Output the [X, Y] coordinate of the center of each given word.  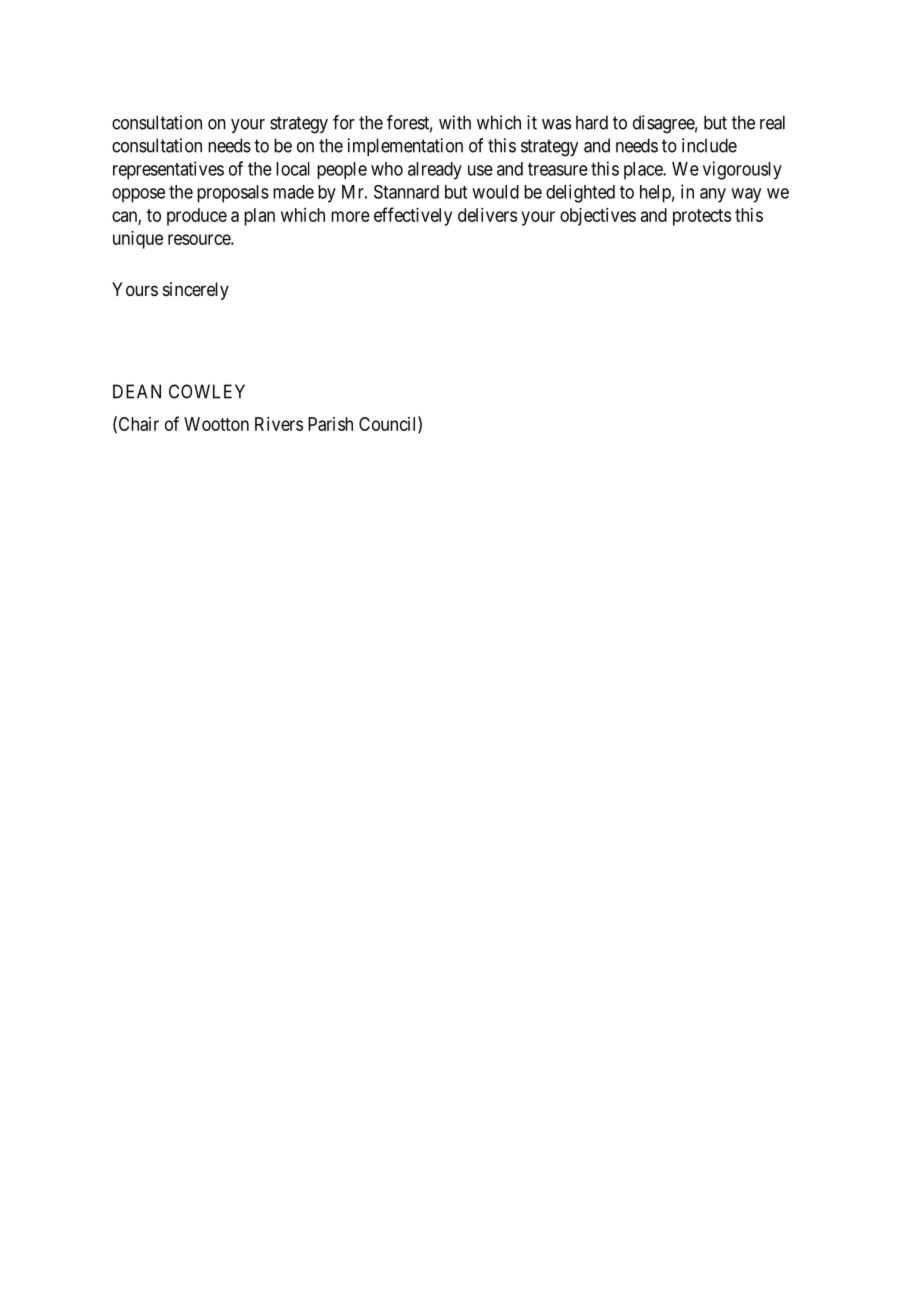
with [455, 122]
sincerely [196, 291]
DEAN [137, 391]
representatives [168, 170]
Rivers [279, 424]
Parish [330, 424]
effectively [413, 216]
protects [702, 217]
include [709, 145]
